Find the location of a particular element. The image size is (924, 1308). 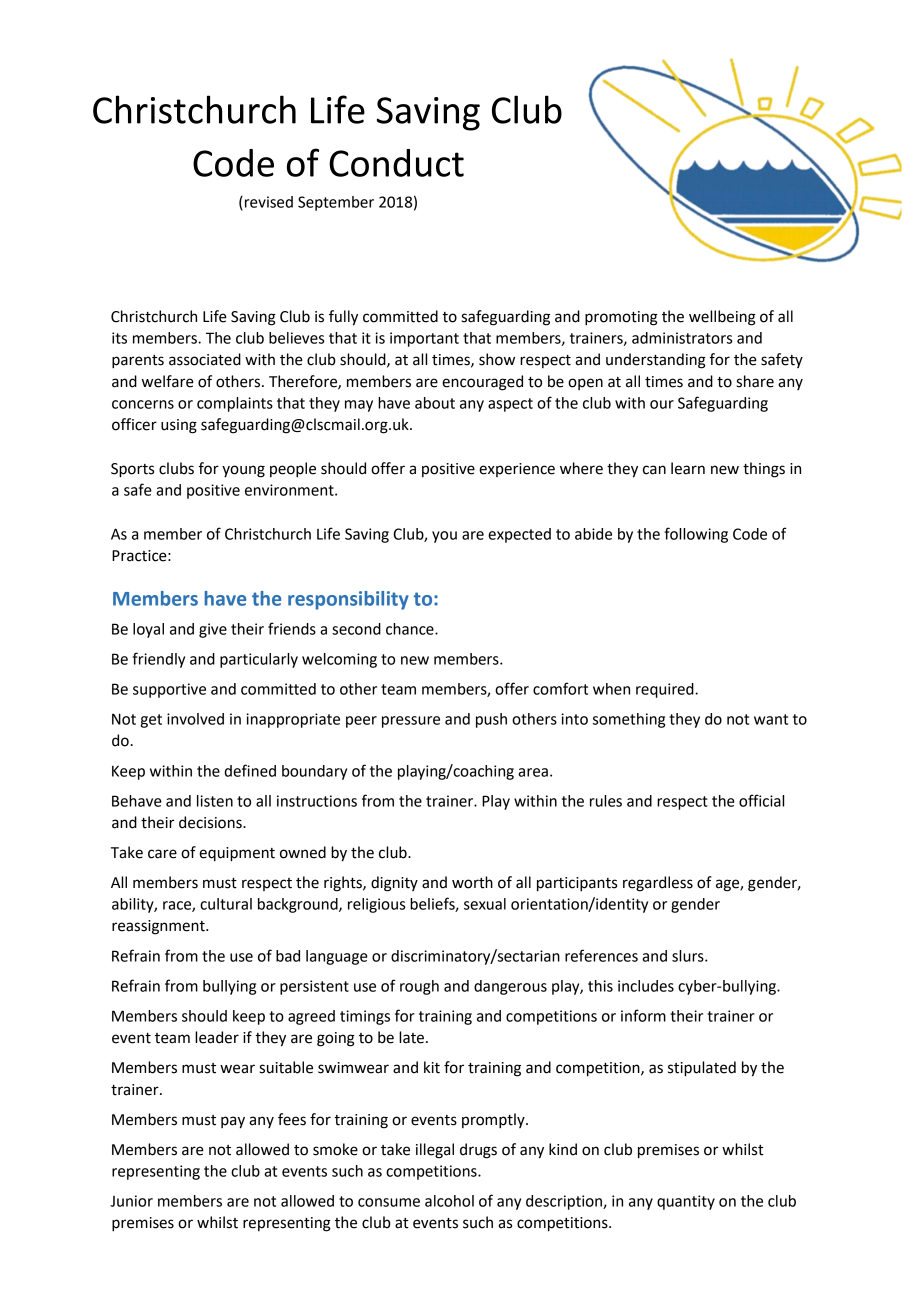

pay is located at coordinates (233, 1122).
